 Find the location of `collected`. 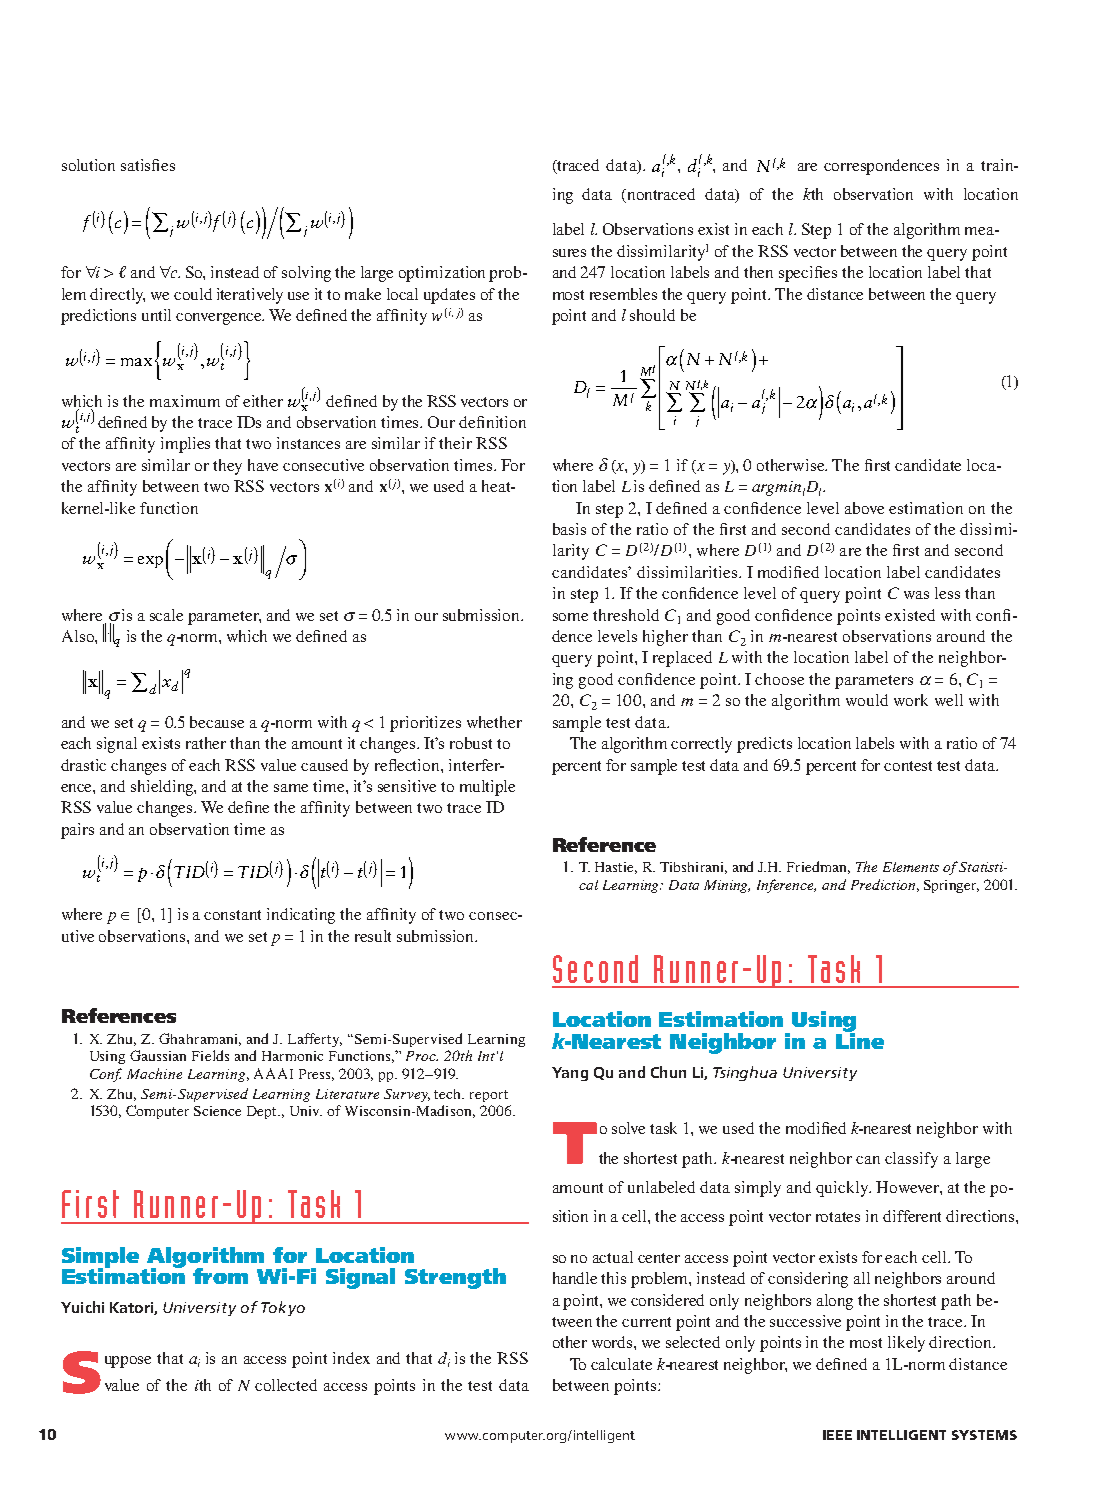

collected is located at coordinates (286, 1385).
